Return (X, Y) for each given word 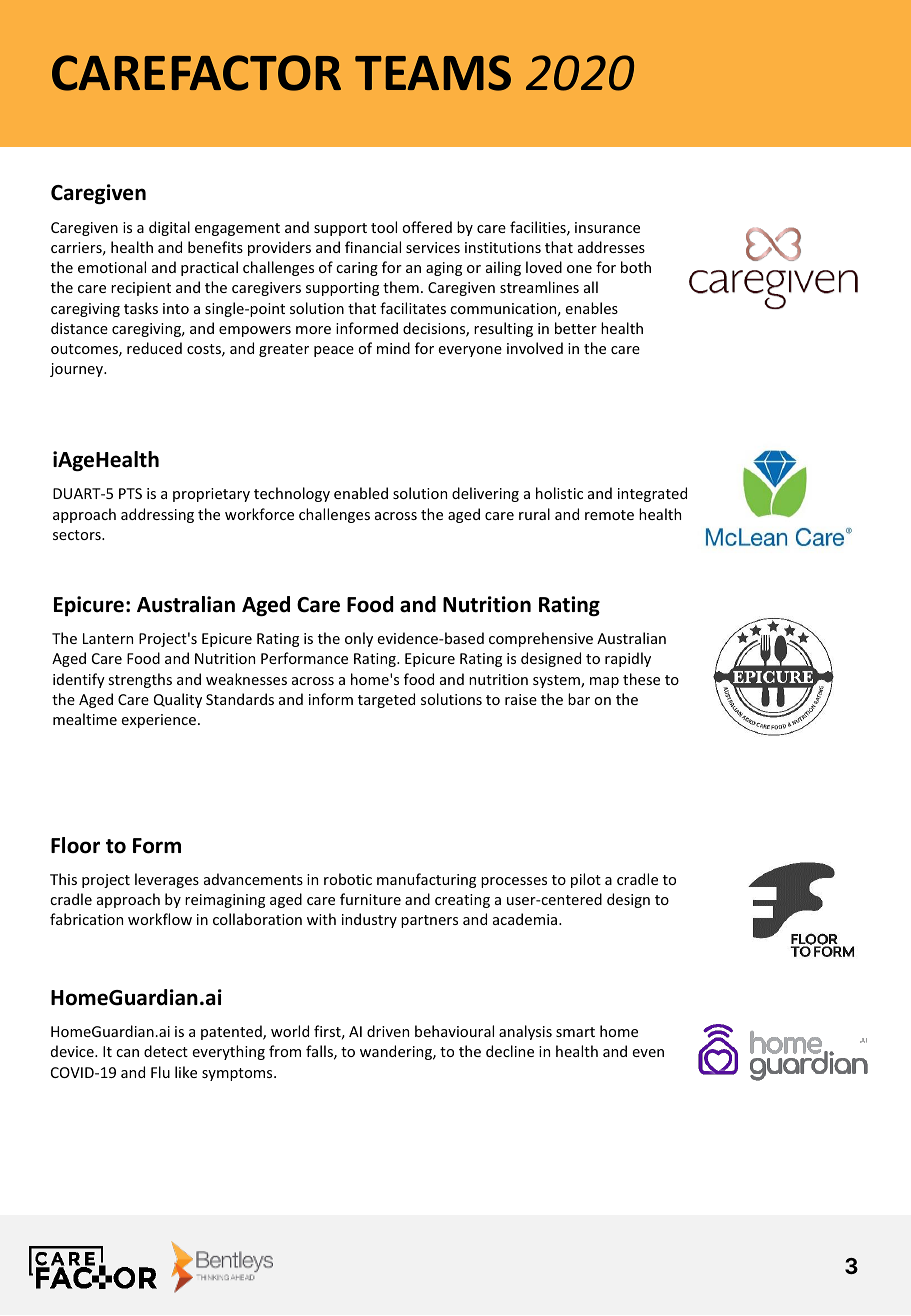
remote (609, 515)
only (359, 639)
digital (169, 228)
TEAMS (433, 73)
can (127, 1053)
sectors (78, 535)
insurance (607, 227)
